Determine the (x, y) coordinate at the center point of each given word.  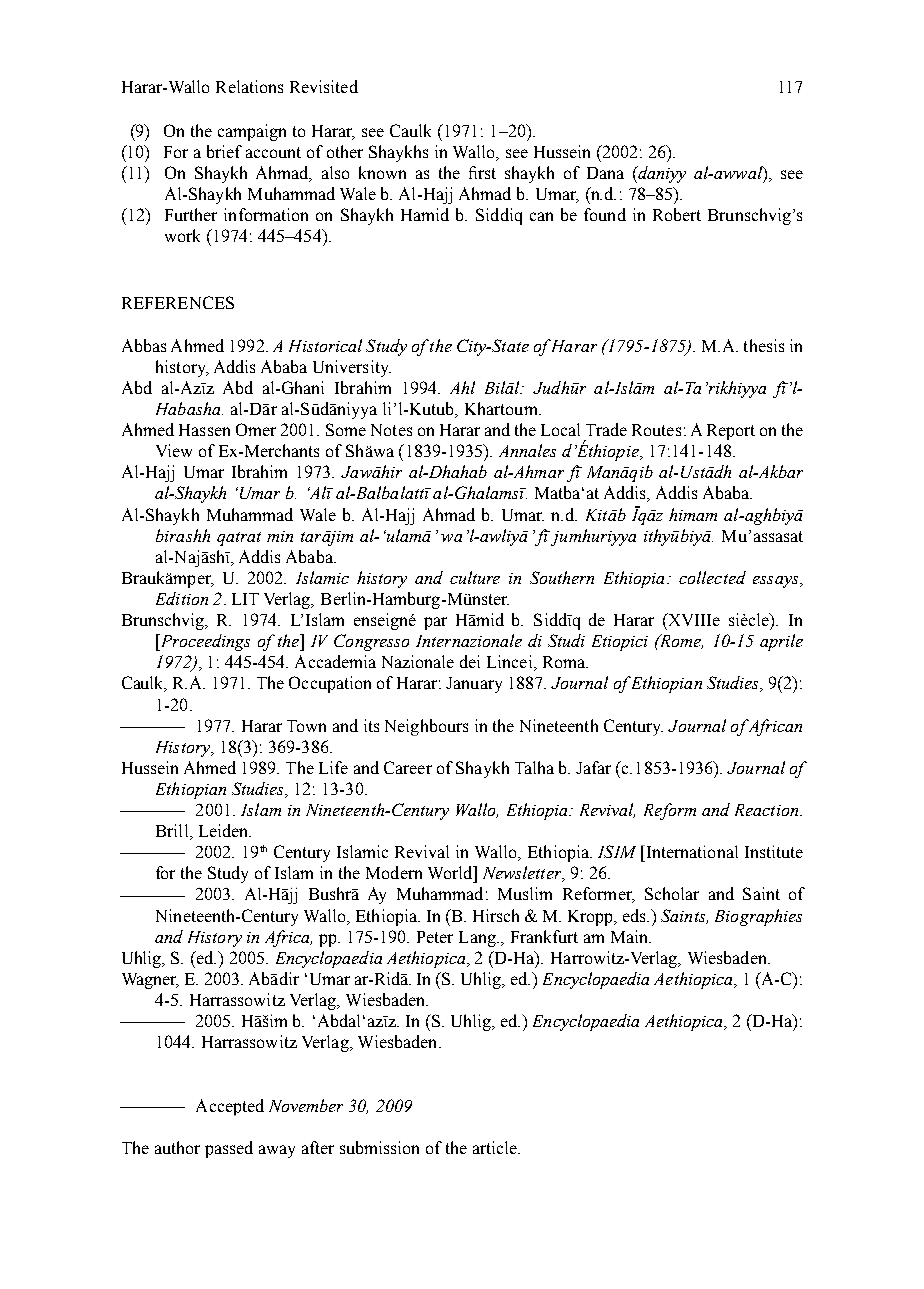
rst (487, 173)
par (435, 623)
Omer (256, 429)
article (496, 1147)
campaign (252, 132)
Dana (605, 173)
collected (712, 577)
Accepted (230, 1107)
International (691, 851)
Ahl (462, 387)
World (451, 872)
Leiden (225, 830)
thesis (764, 345)
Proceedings (204, 642)
